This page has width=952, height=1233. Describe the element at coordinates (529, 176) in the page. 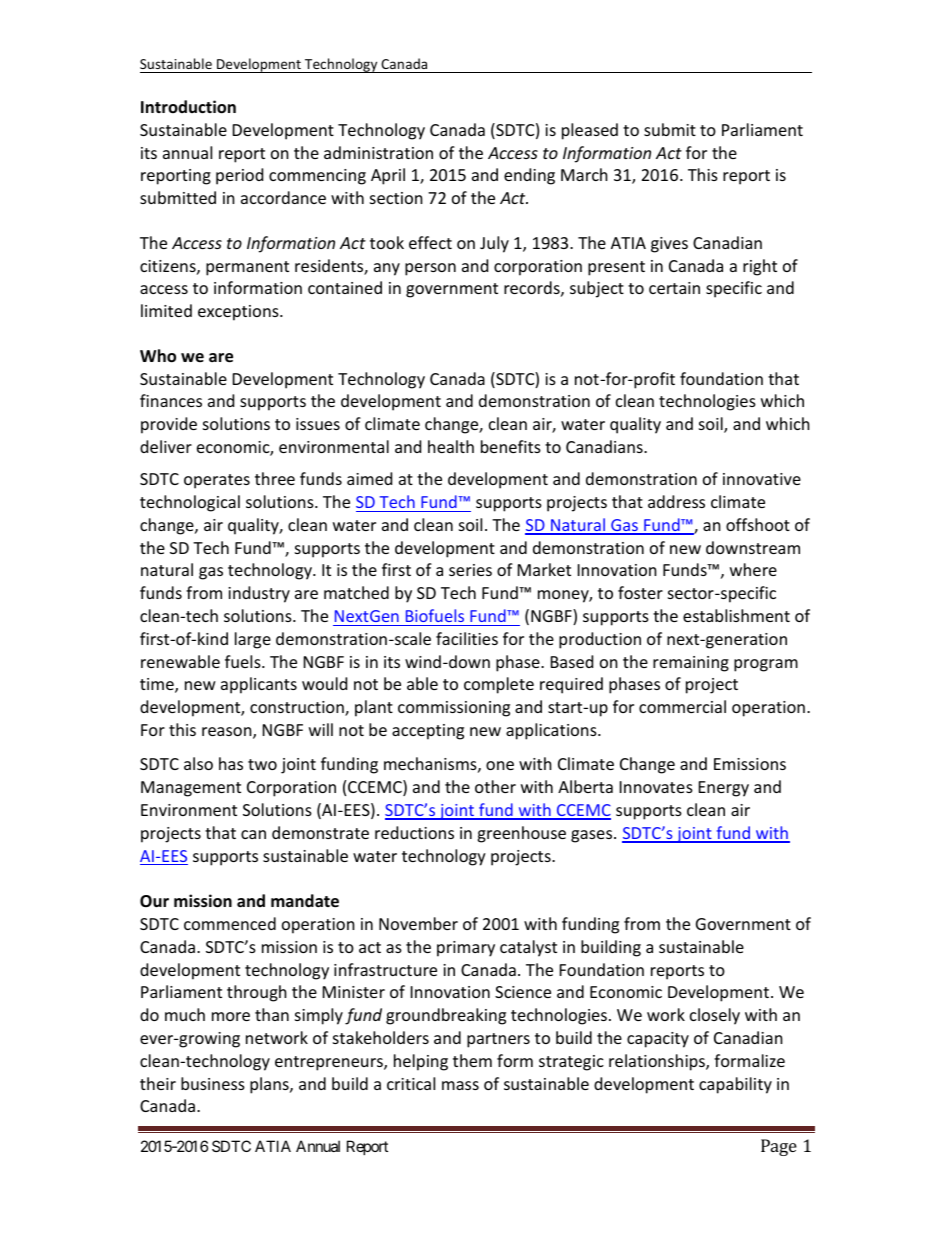

I see `ending` at that location.
